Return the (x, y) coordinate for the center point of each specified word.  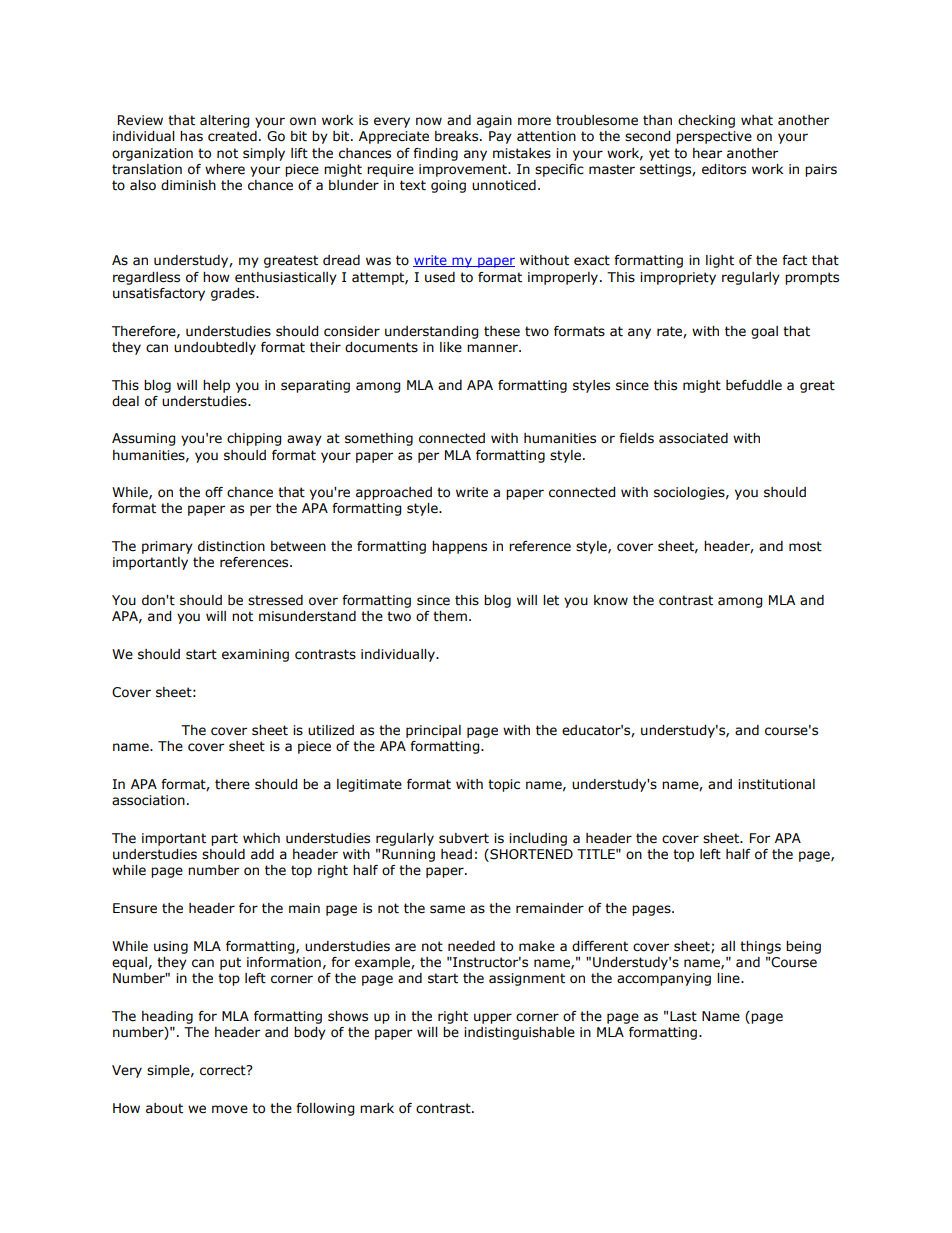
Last (683, 1016)
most (805, 546)
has (191, 136)
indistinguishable (519, 1033)
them (450, 616)
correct (224, 1070)
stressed (275, 600)
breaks (458, 136)
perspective (714, 137)
